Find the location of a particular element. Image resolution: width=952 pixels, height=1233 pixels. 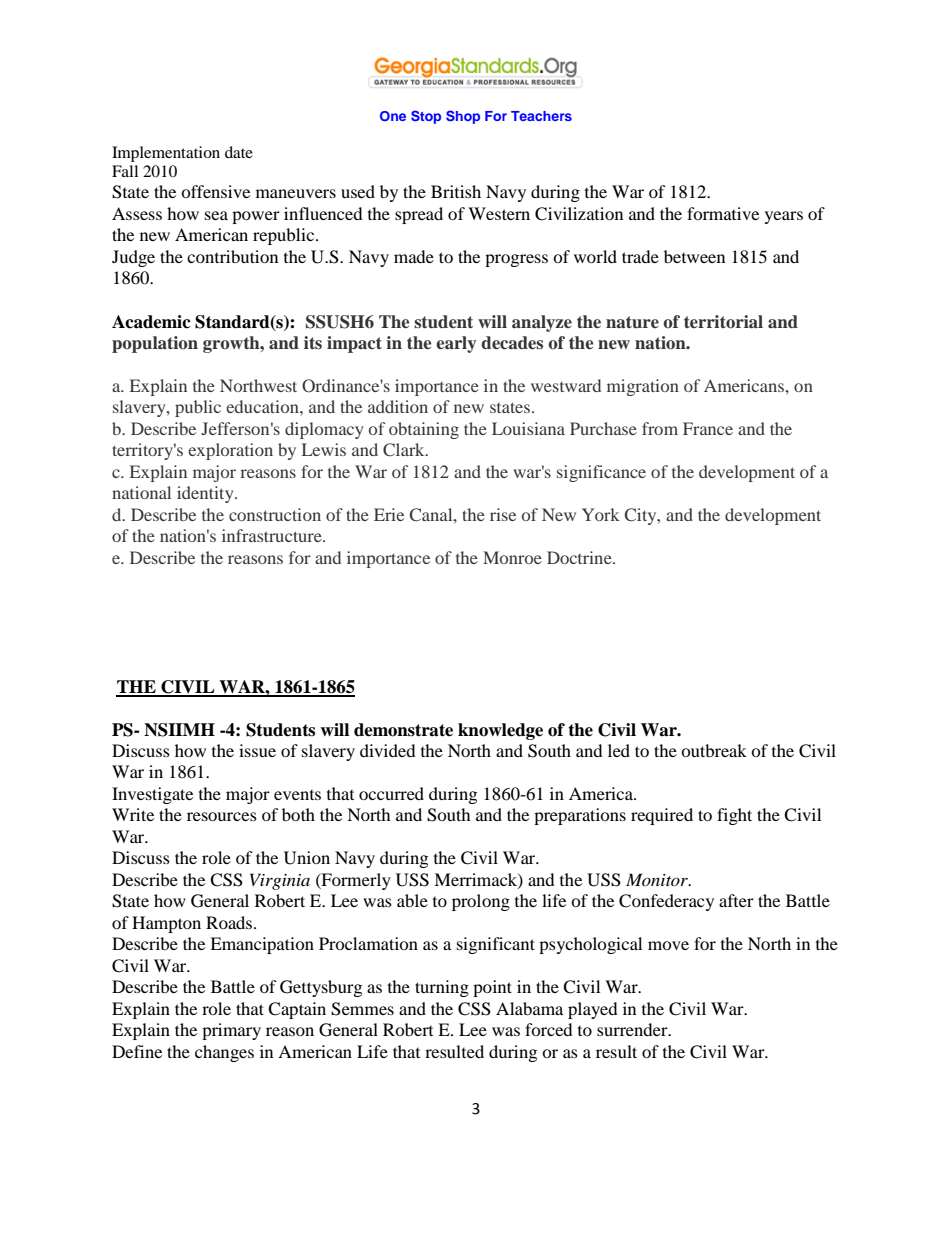

knowledge is located at coordinates (500, 731).
